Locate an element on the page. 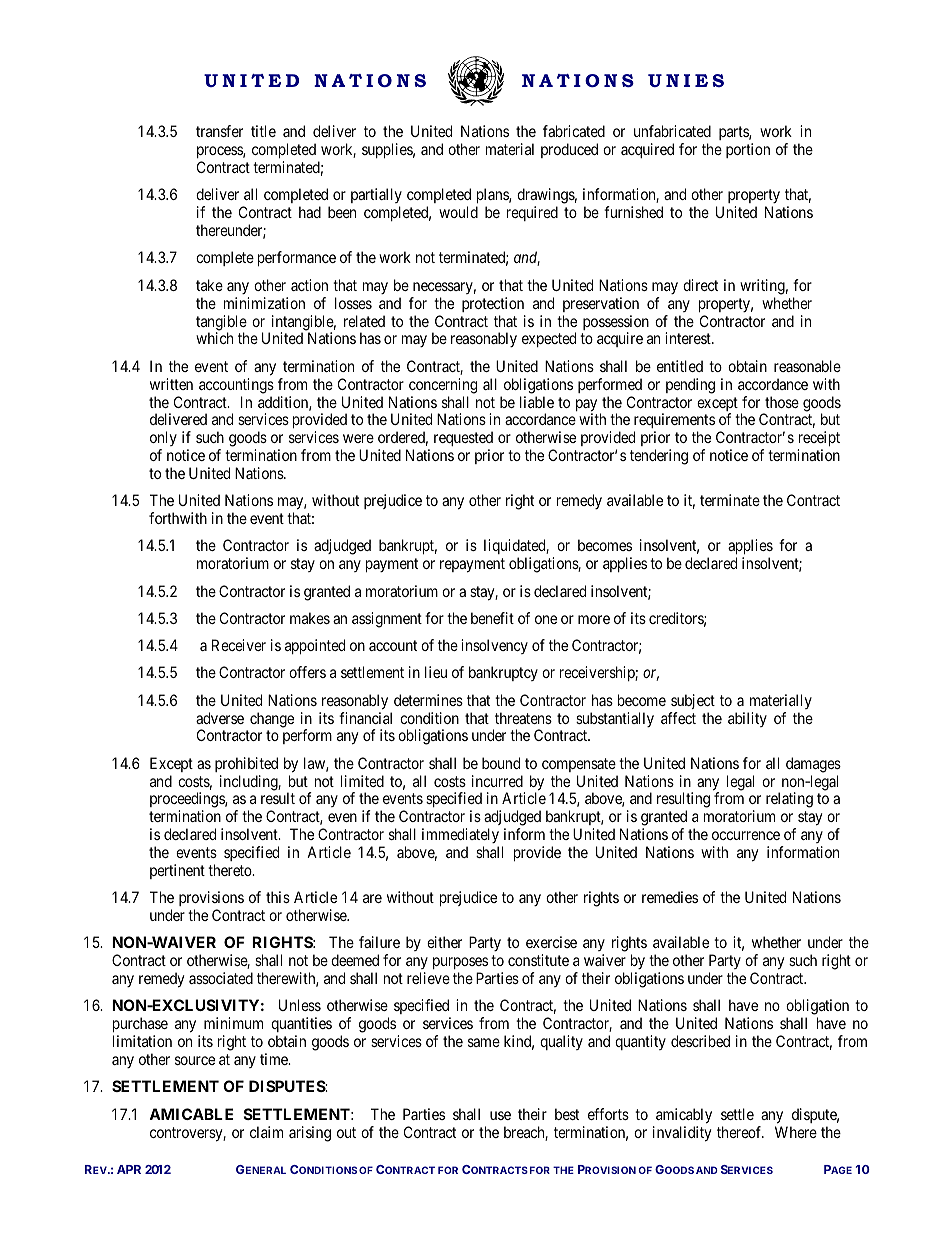 Image resolution: width=952 pixels, height=1233 pixels. partially is located at coordinates (376, 197).
